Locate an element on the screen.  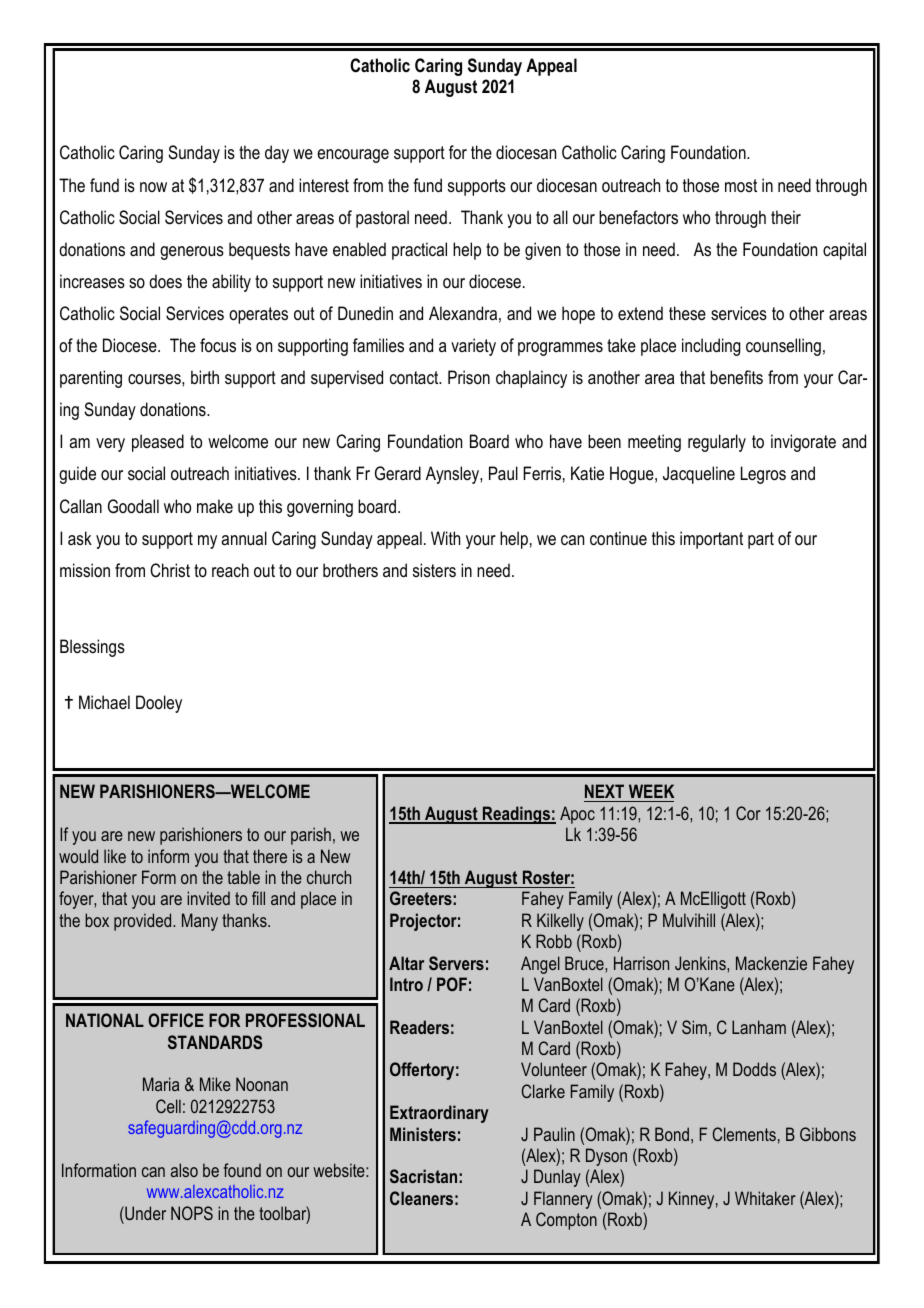
pastoral is located at coordinates (382, 219).
